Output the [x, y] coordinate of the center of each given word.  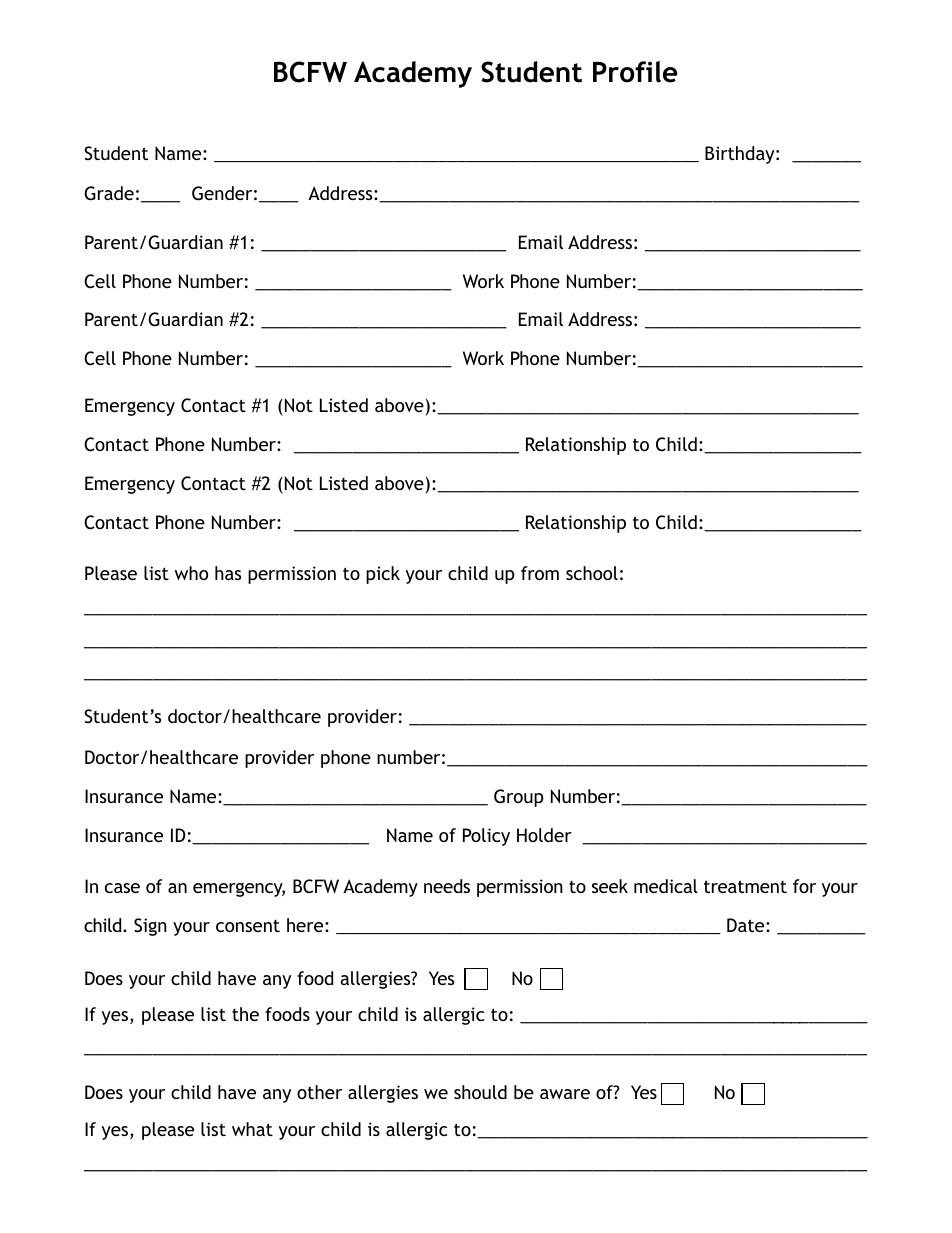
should [480, 1092]
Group [519, 798]
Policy [486, 837]
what [252, 1129]
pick [383, 575]
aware [565, 1094]
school [592, 573]
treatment [745, 886]
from [540, 573]
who [191, 573]
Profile [635, 72]
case [122, 888]
